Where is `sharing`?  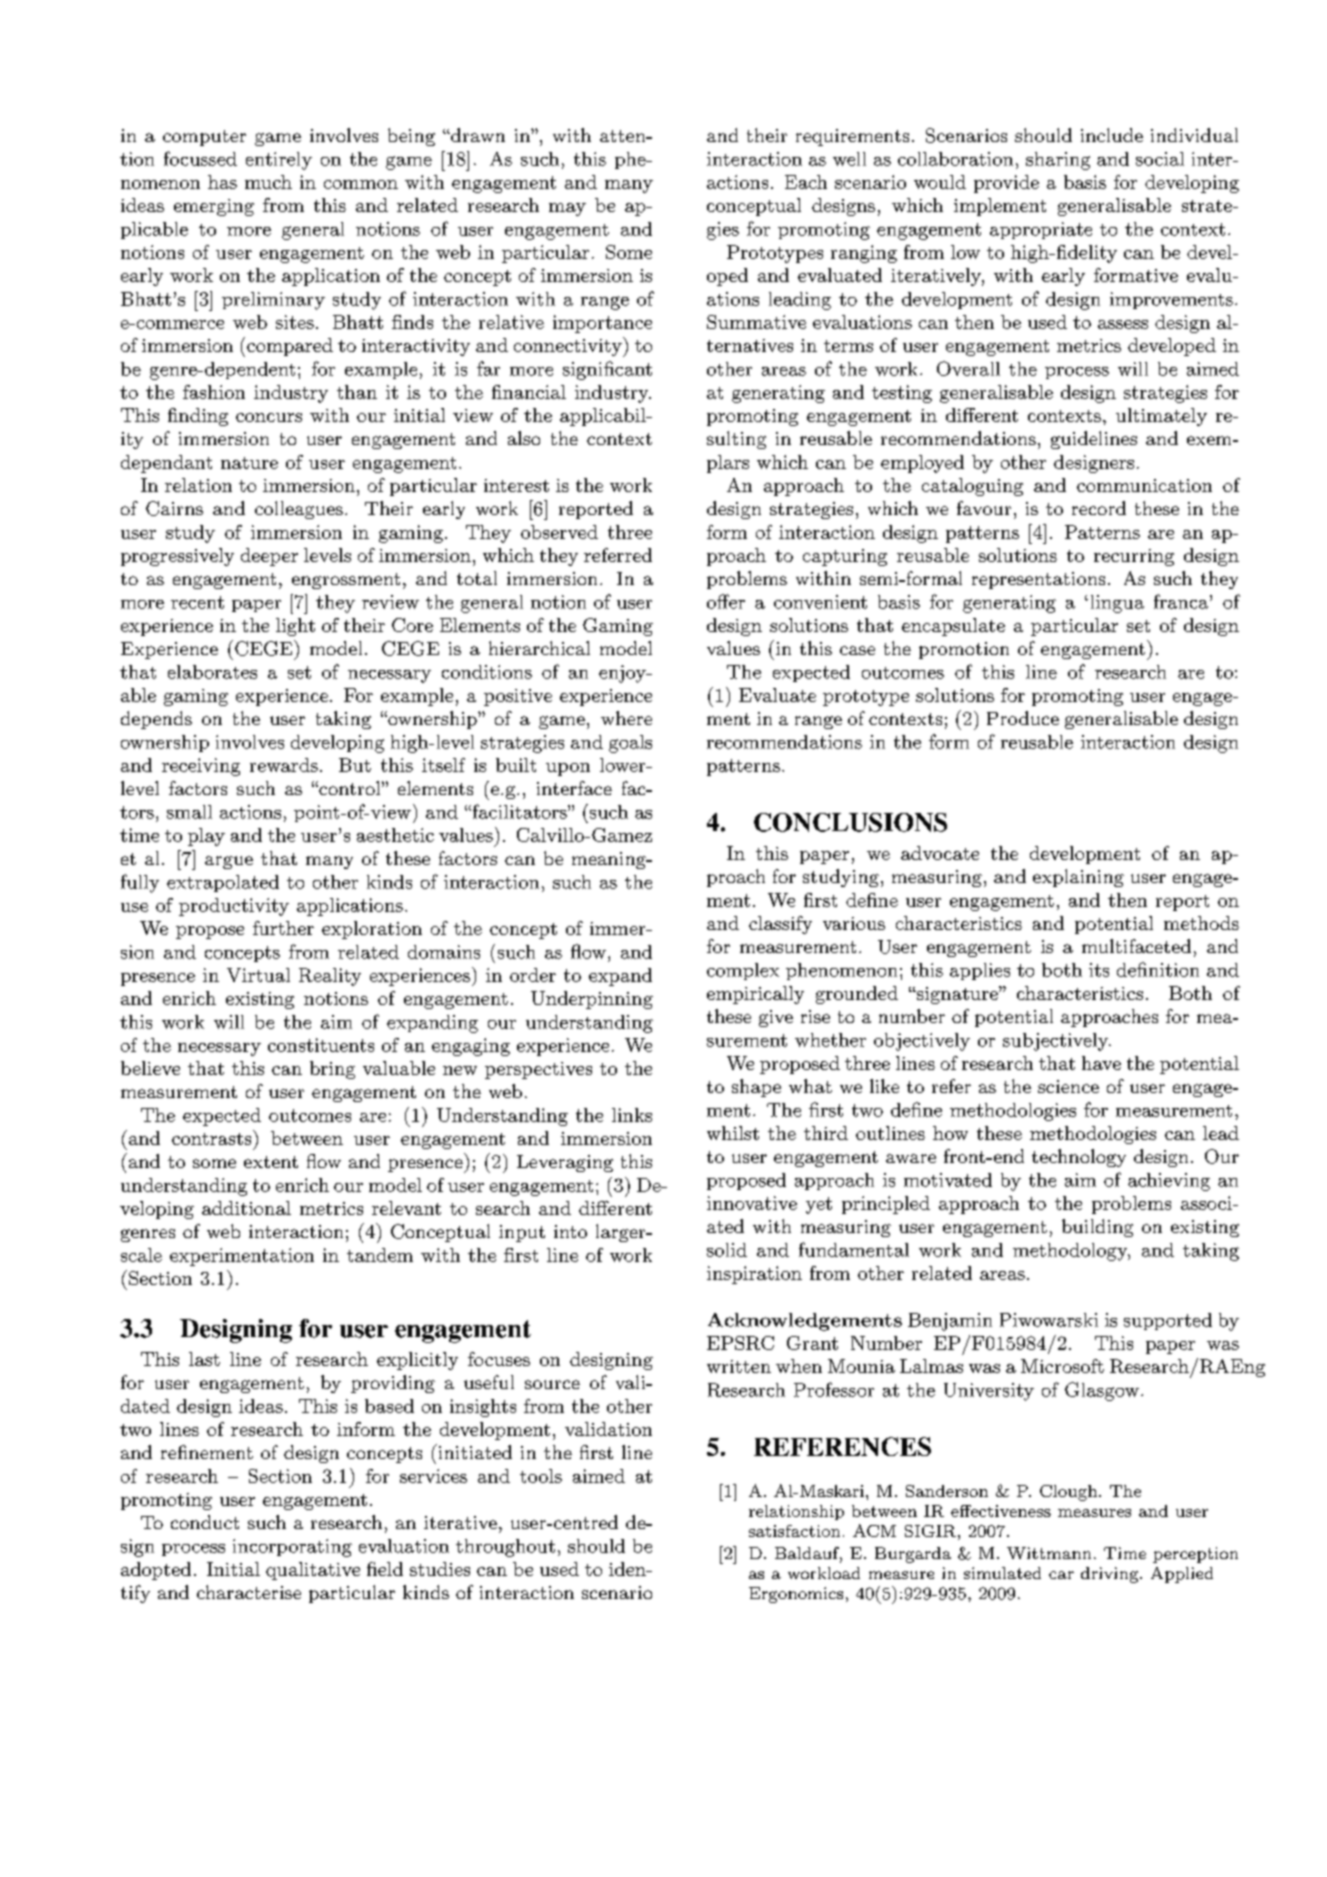 sharing is located at coordinates (1058, 161).
